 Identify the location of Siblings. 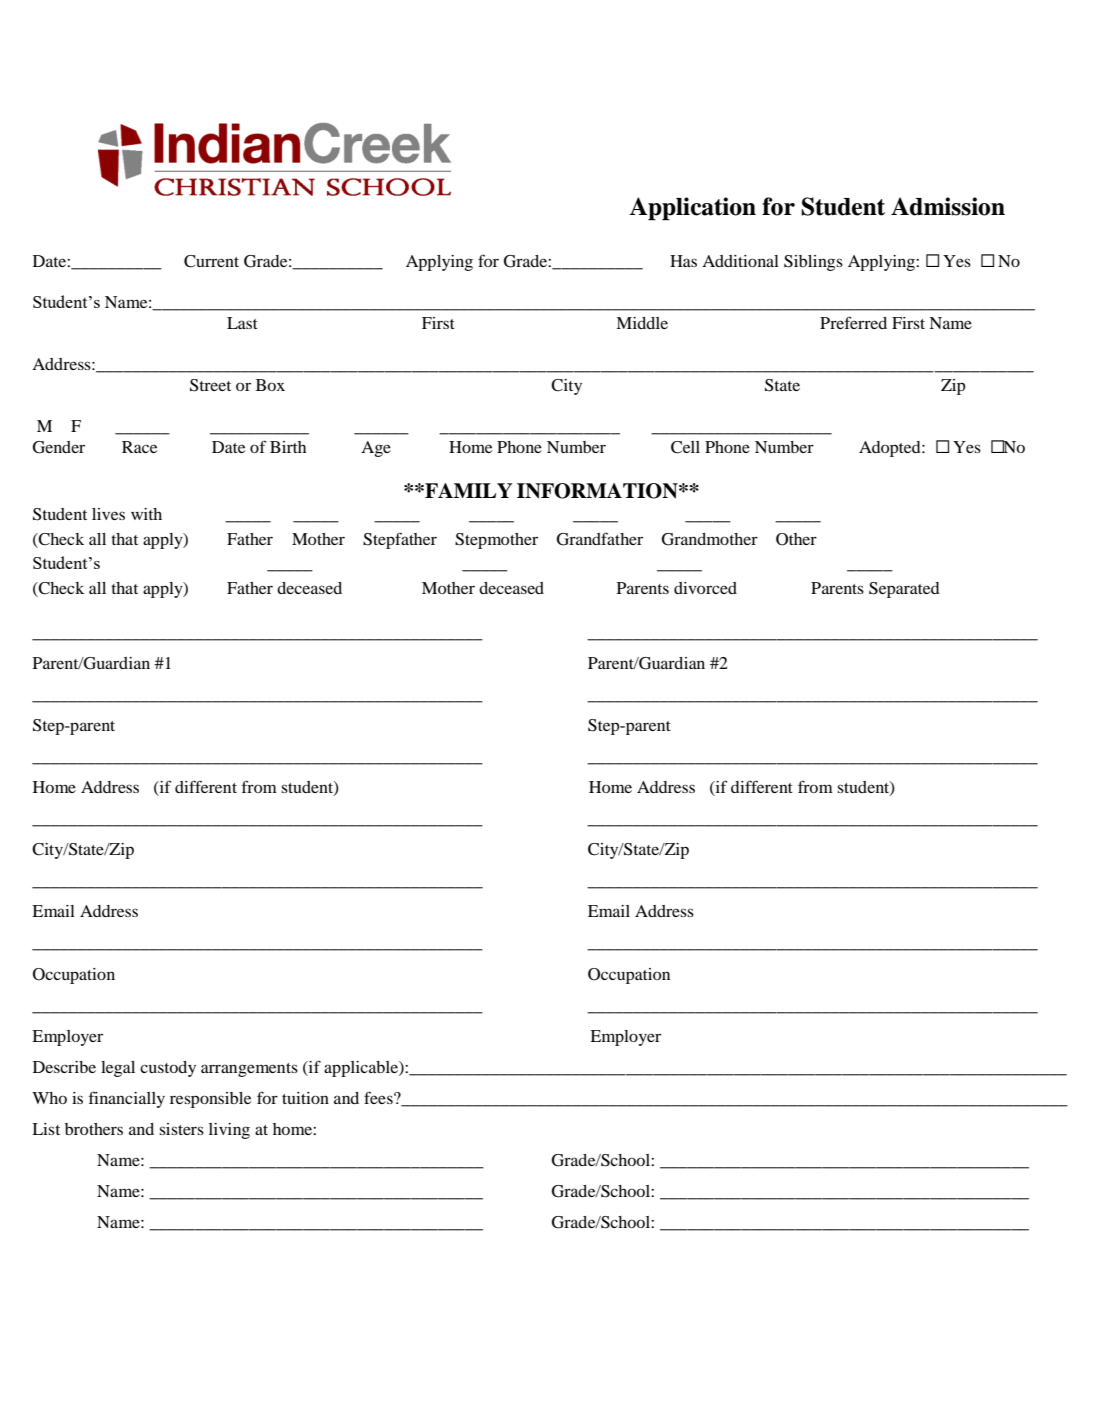
(813, 263).
